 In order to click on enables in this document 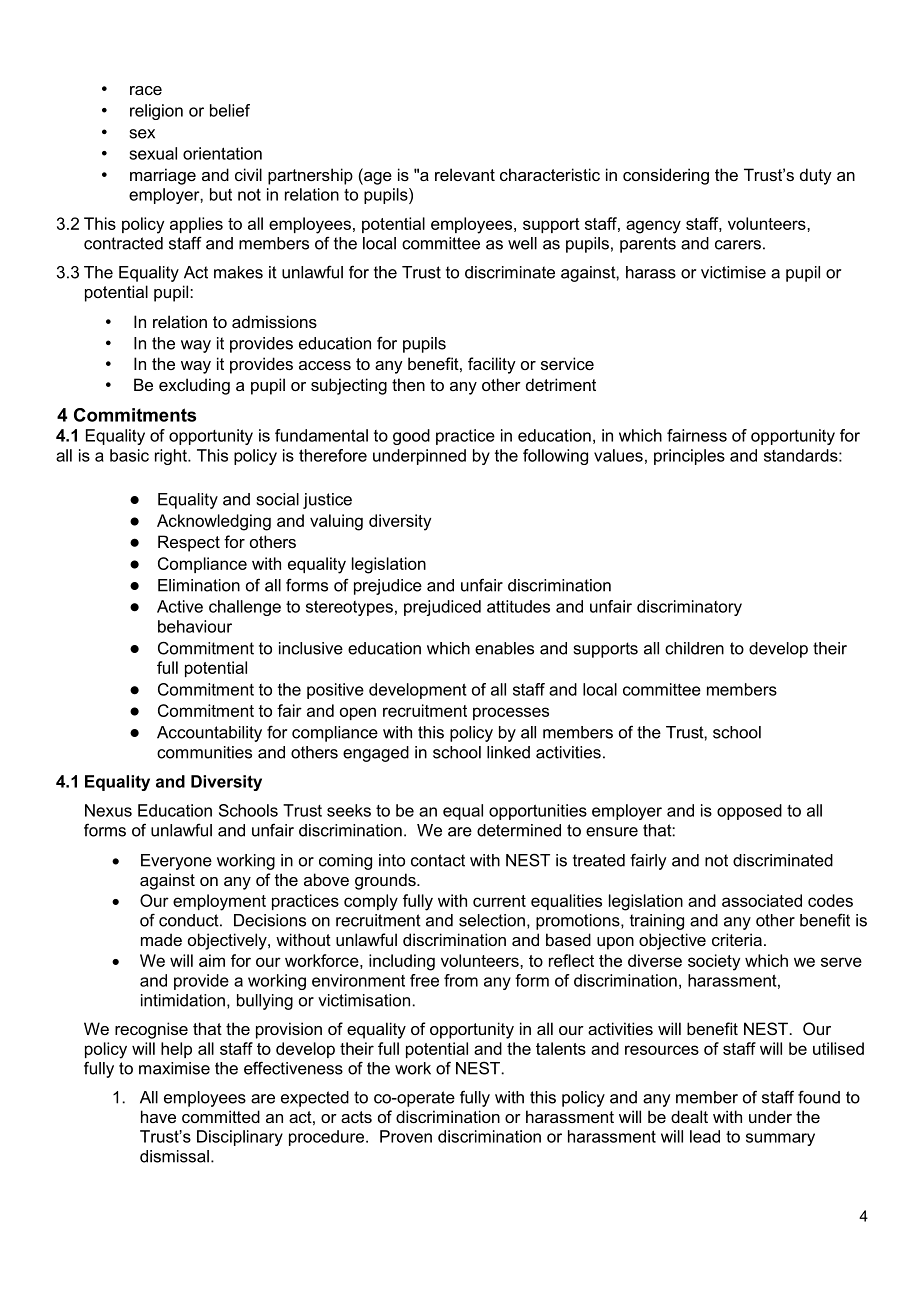, I will do `click(504, 648)`.
